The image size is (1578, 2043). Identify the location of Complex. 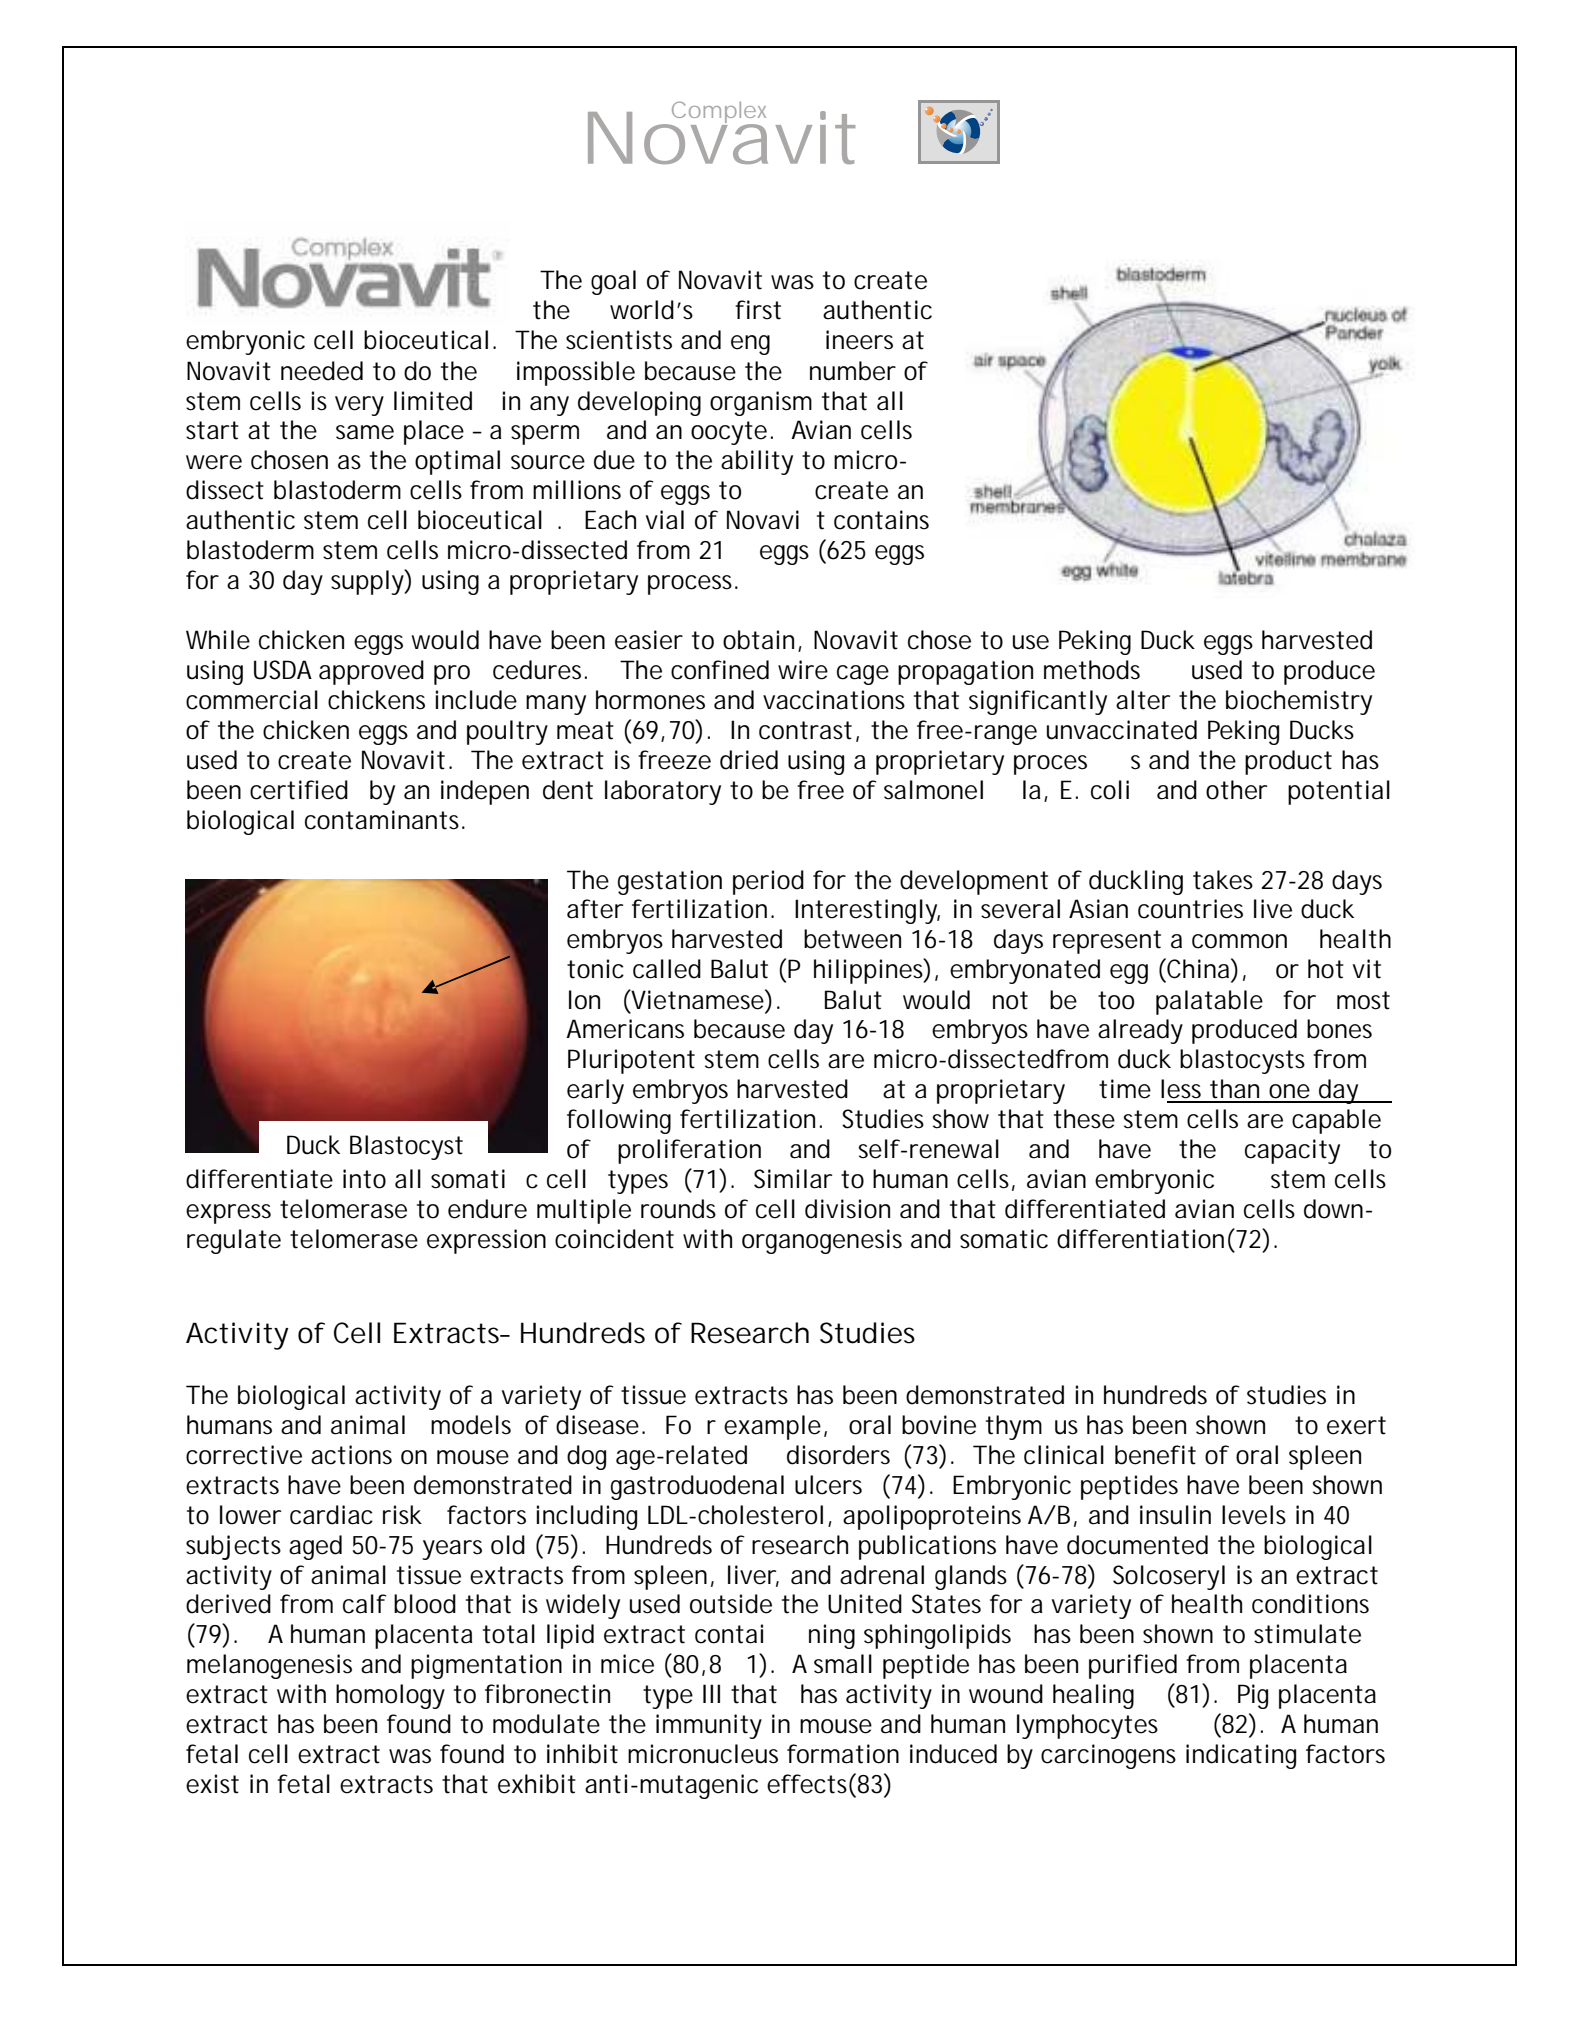
(717, 113).
